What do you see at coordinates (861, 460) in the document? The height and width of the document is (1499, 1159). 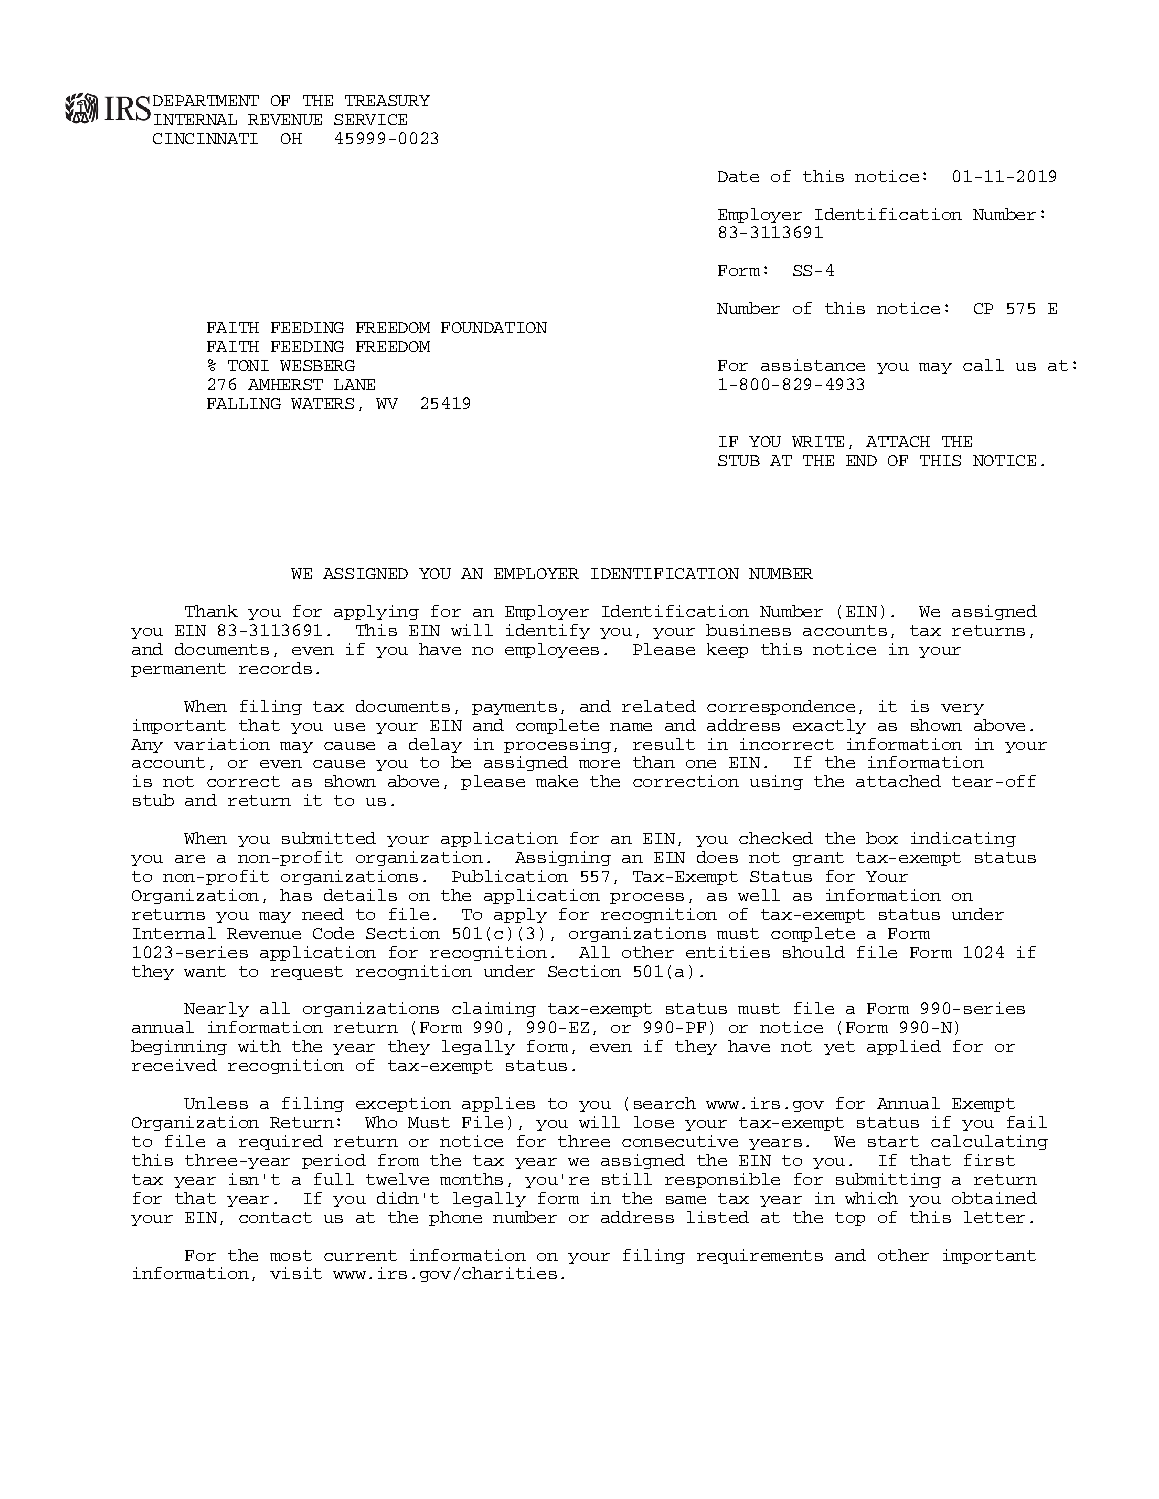 I see `END` at bounding box center [861, 460].
